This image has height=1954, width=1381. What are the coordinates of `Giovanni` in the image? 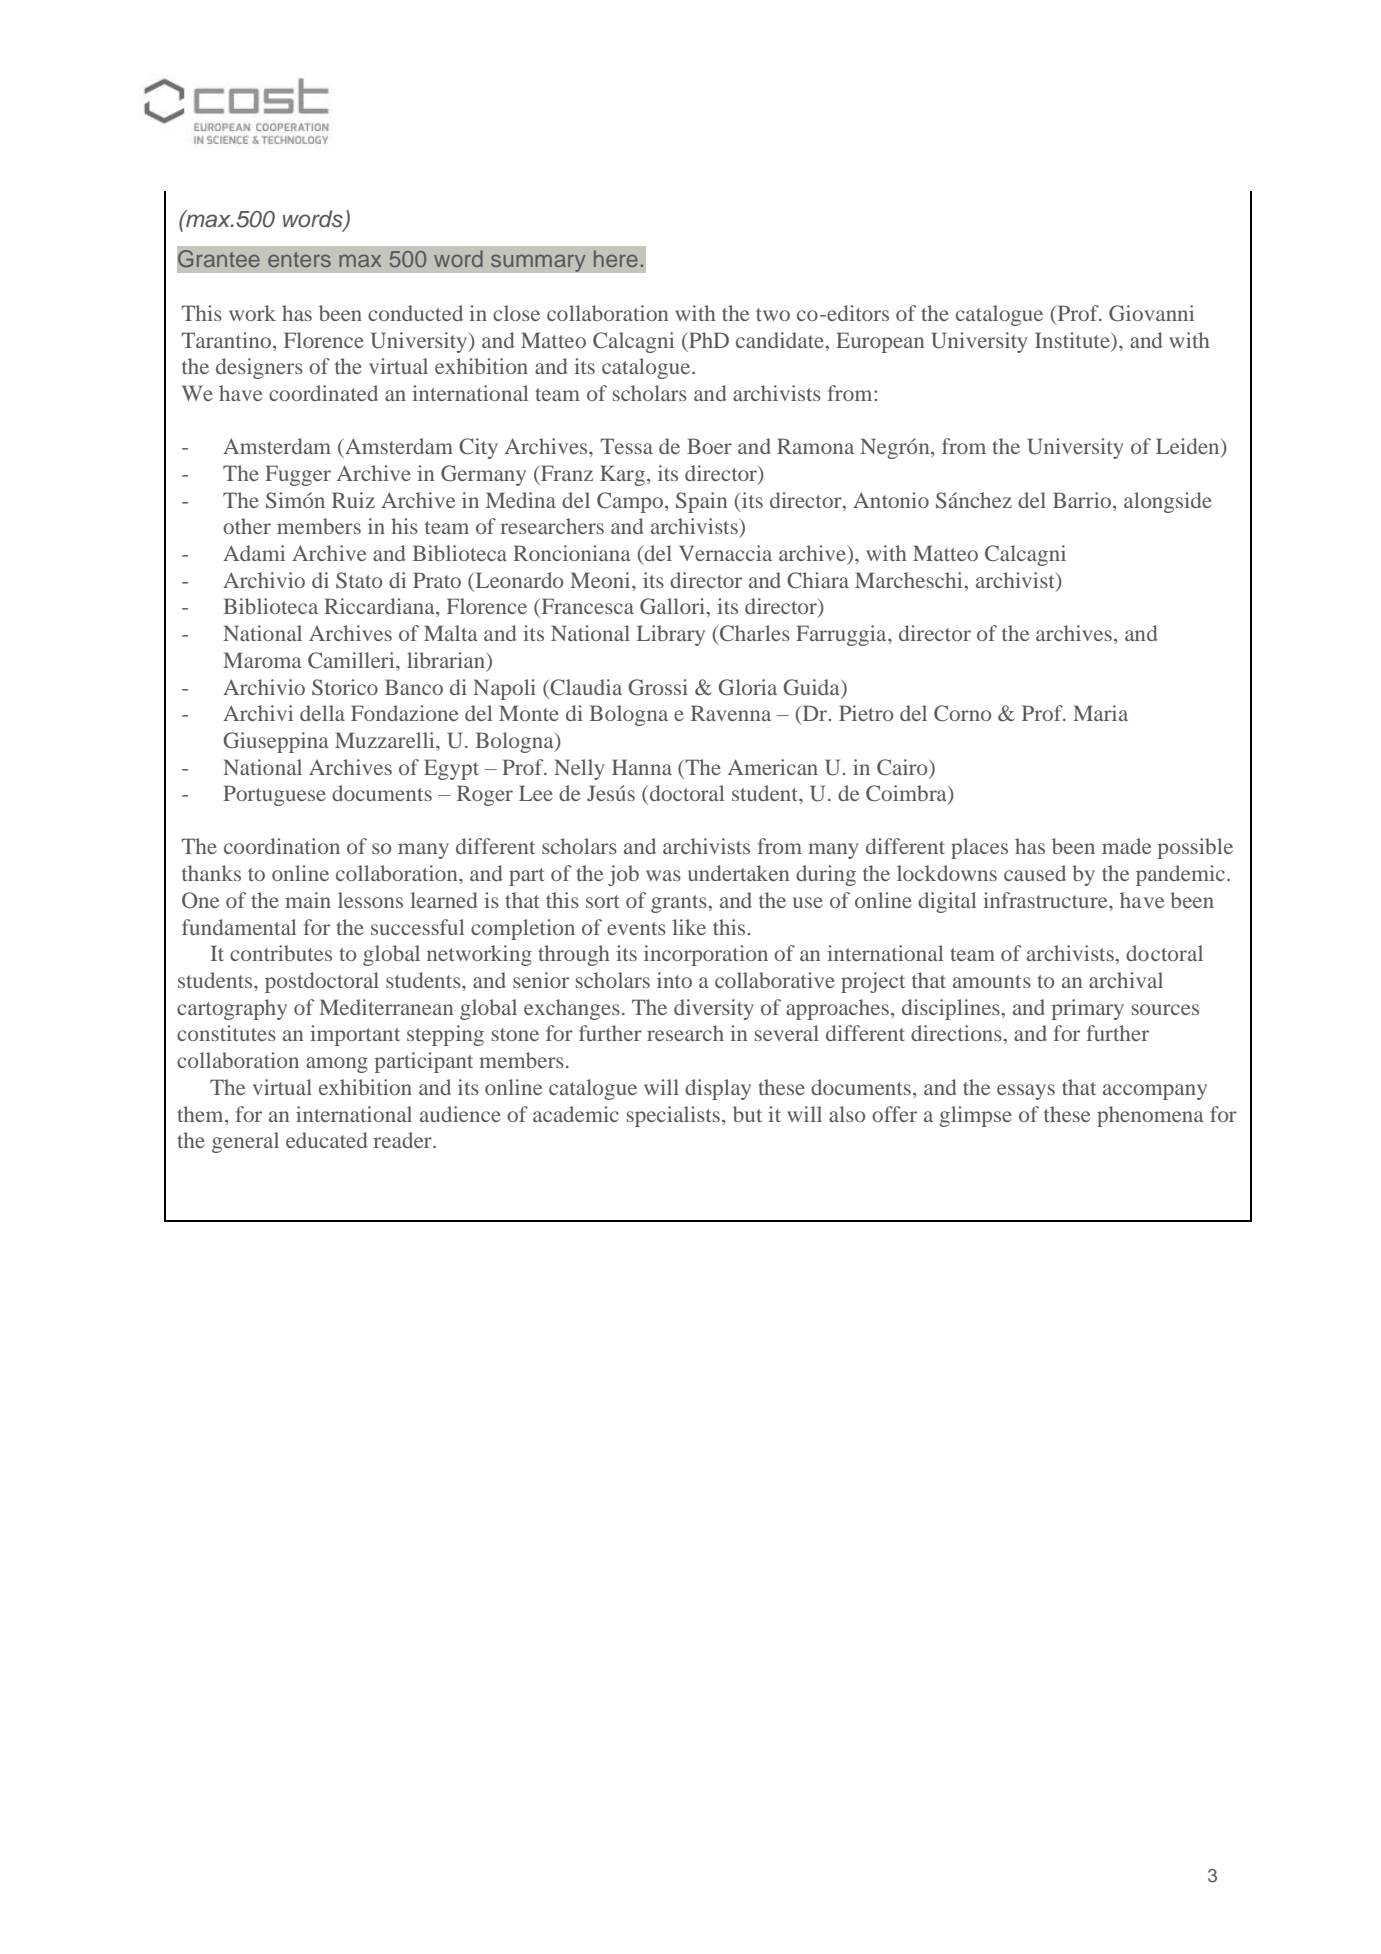 It's located at (1151, 313).
